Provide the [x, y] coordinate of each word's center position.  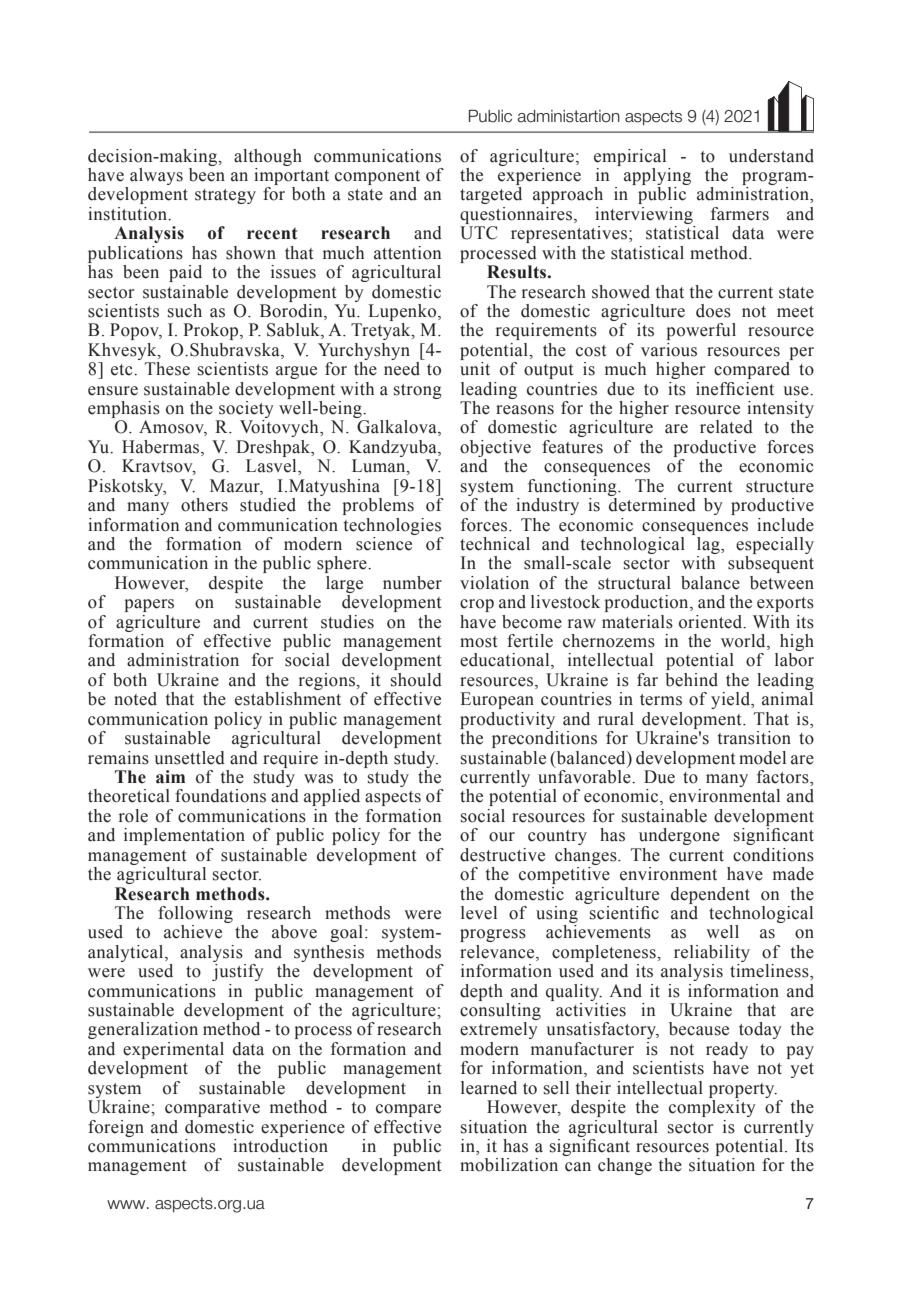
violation [494, 583]
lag [709, 545]
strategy [225, 196]
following [195, 914]
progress [493, 935]
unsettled [189, 758]
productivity [507, 720]
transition [754, 738]
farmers [740, 214]
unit [475, 369]
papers [149, 605]
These [167, 369]
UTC [478, 233]
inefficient [735, 389]
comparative [212, 1108]
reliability [712, 953]
